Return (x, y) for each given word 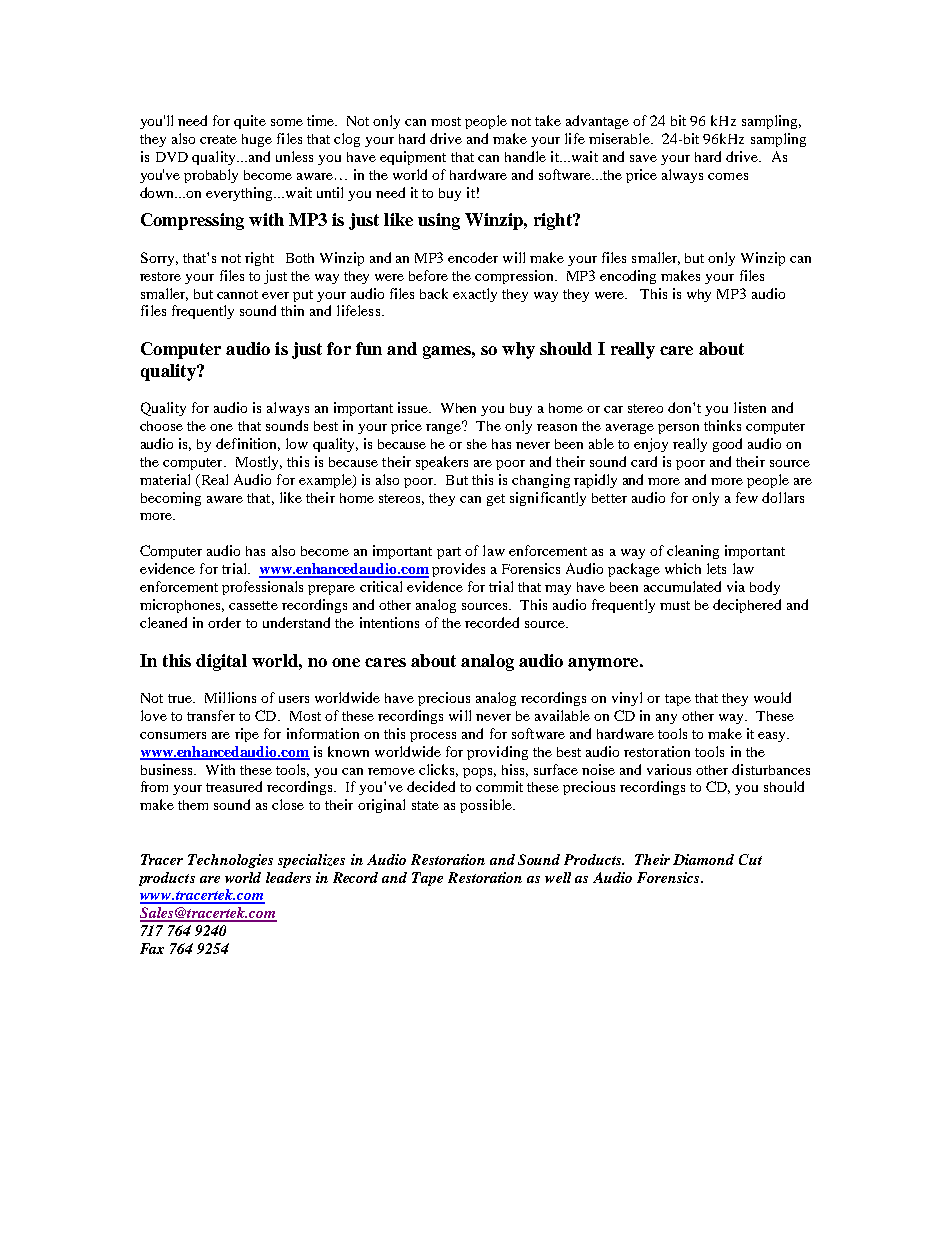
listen (750, 407)
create (218, 139)
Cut (750, 859)
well (558, 877)
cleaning (693, 552)
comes (728, 176)
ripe (247, 735)
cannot (237, 294)
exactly (475, 295)
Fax (152, 948)
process (433, 737)
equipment (413, 158)
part (449, 553)
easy (773, 737)
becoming (171, 499)
